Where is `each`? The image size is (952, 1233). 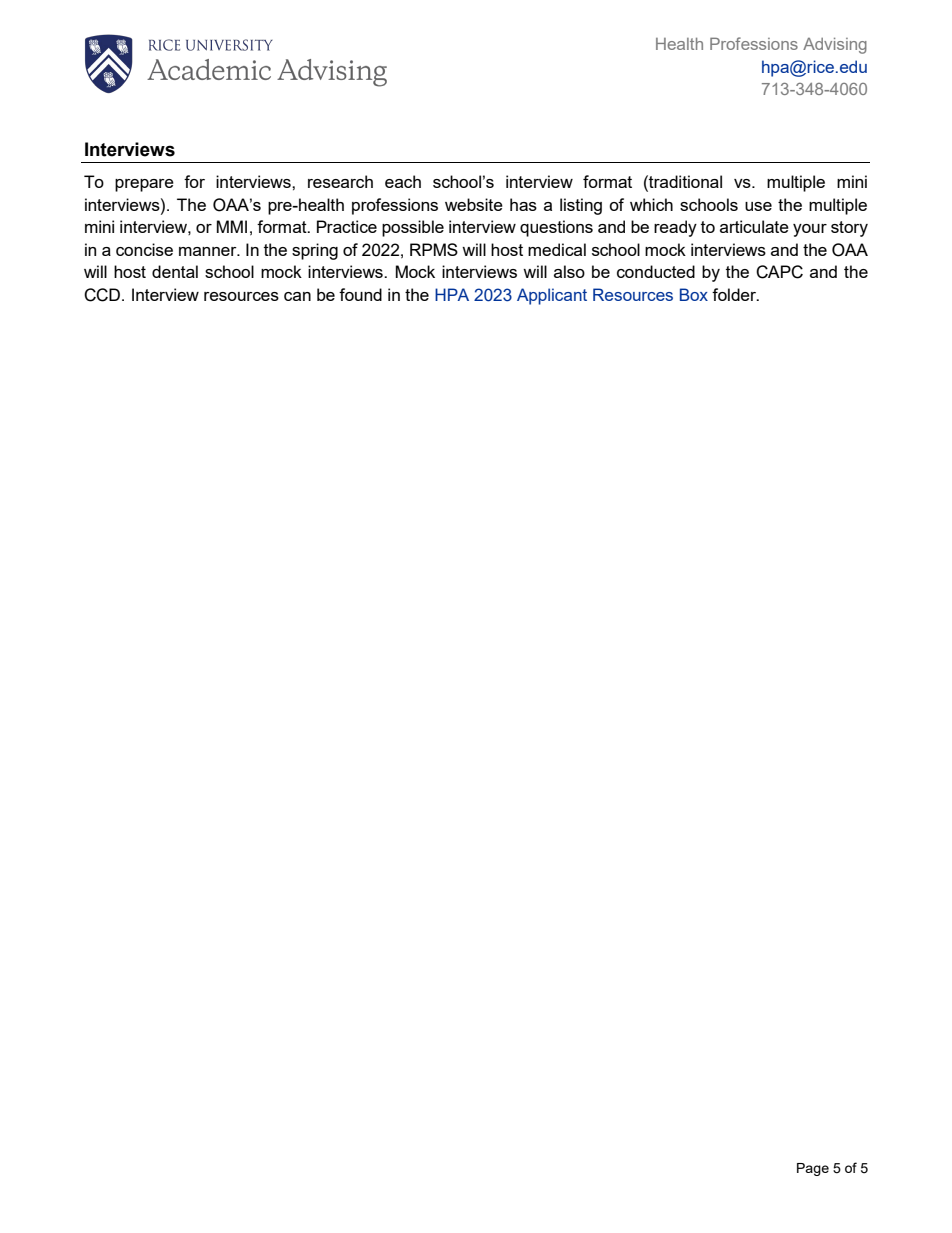
each is located at coordinates (403, 181).
